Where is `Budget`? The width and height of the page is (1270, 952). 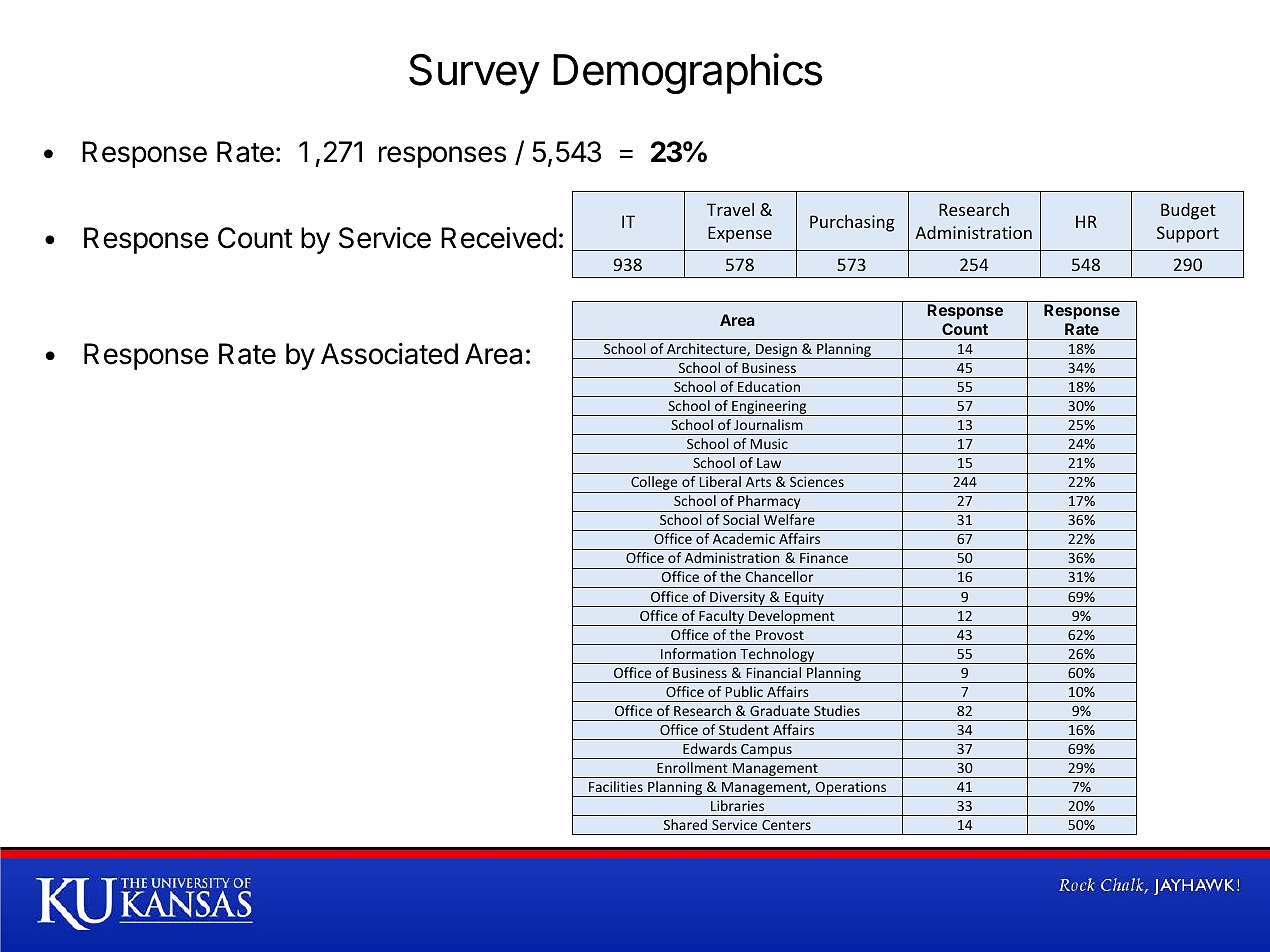 Budget is located at coordinates (1188, 211).
